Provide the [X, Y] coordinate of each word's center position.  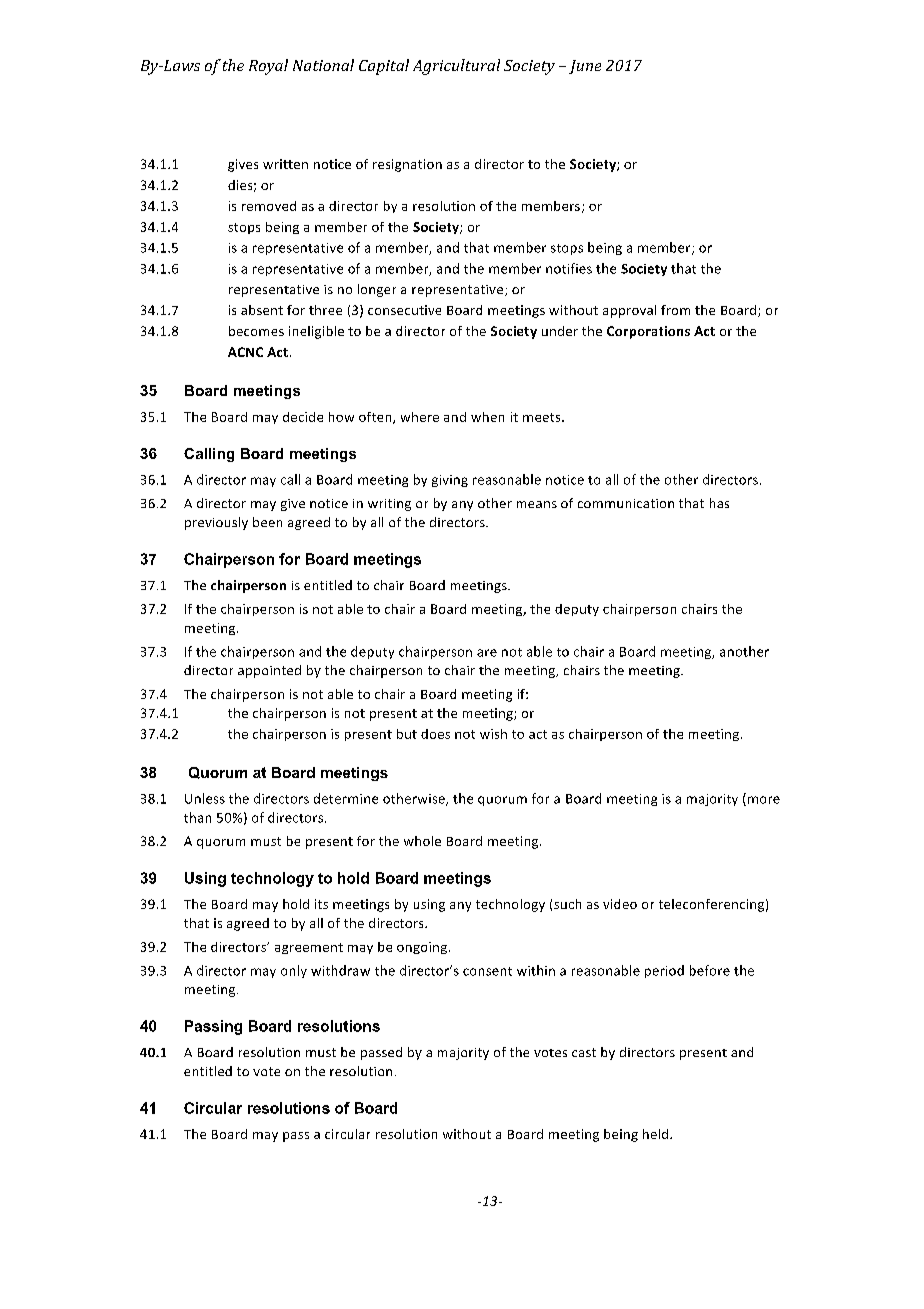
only [294, 971]
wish [493, 734]
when [487, 417]
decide [303, 417]
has [719, 503]
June [585, 67]
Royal [268, 67]
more [764, 800]
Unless [205, 798]
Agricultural [456, 67]
